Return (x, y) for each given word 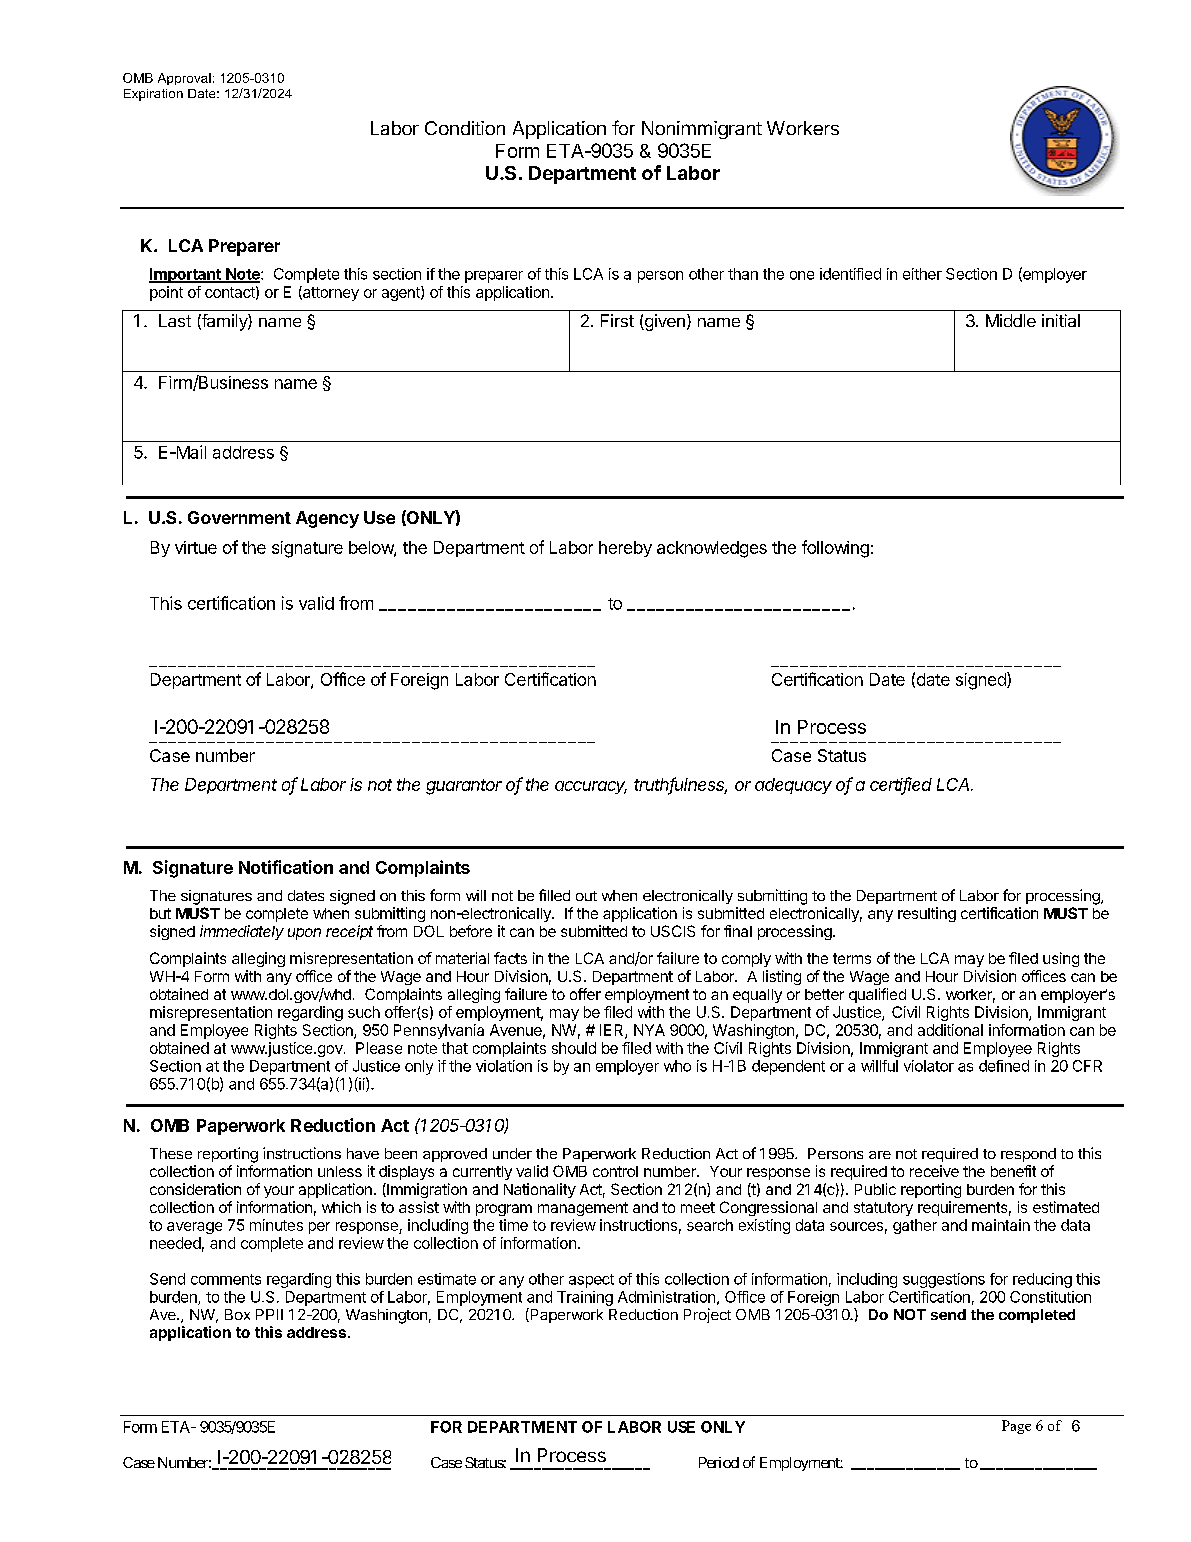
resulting (927, 914)
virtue (196, 547)
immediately (242, 932)
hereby (625, 549)
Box (237, 1314)
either (922, 274)
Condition (465, 128)
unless (340, 1171)
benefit (1013, 1171)
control (615, 1171)
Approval (184, 79)
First (617, 320)
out (586, 896)
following (835, 549)
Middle (1011, 320)
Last (175, 320)
